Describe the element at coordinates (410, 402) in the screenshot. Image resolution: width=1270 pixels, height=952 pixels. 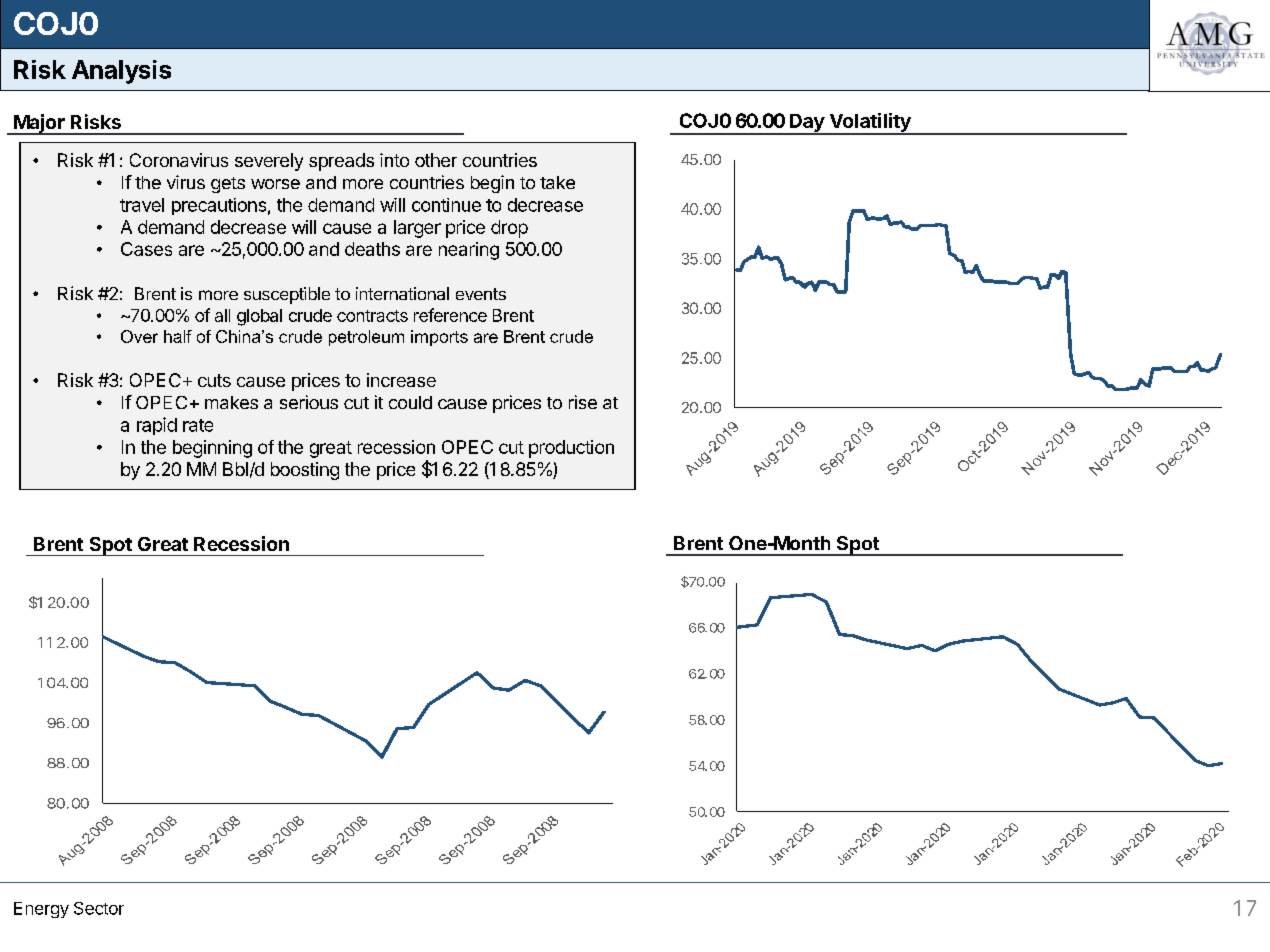
I see `could` at that location.
